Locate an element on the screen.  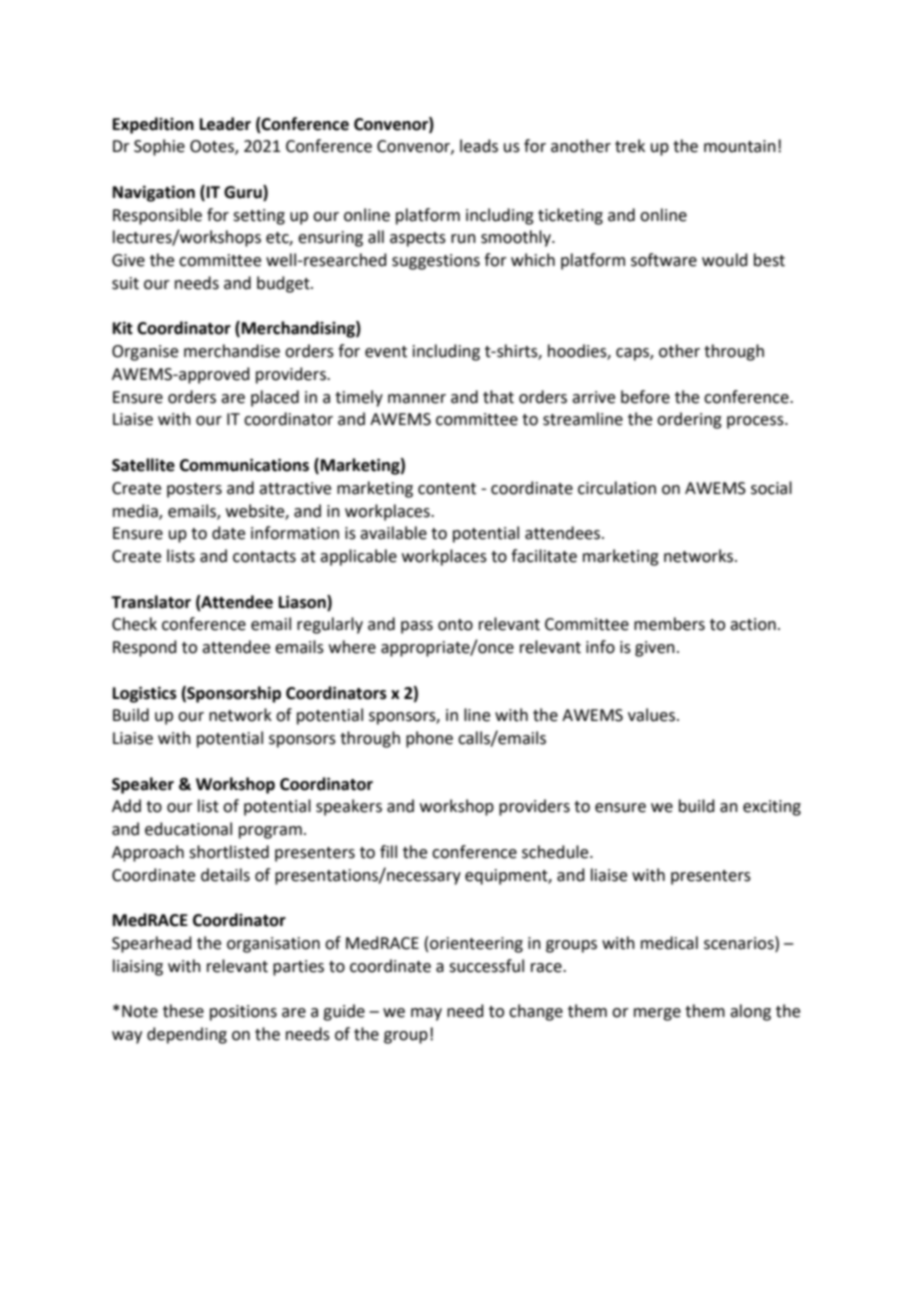
mountain is located at coordinates (740, 146).
